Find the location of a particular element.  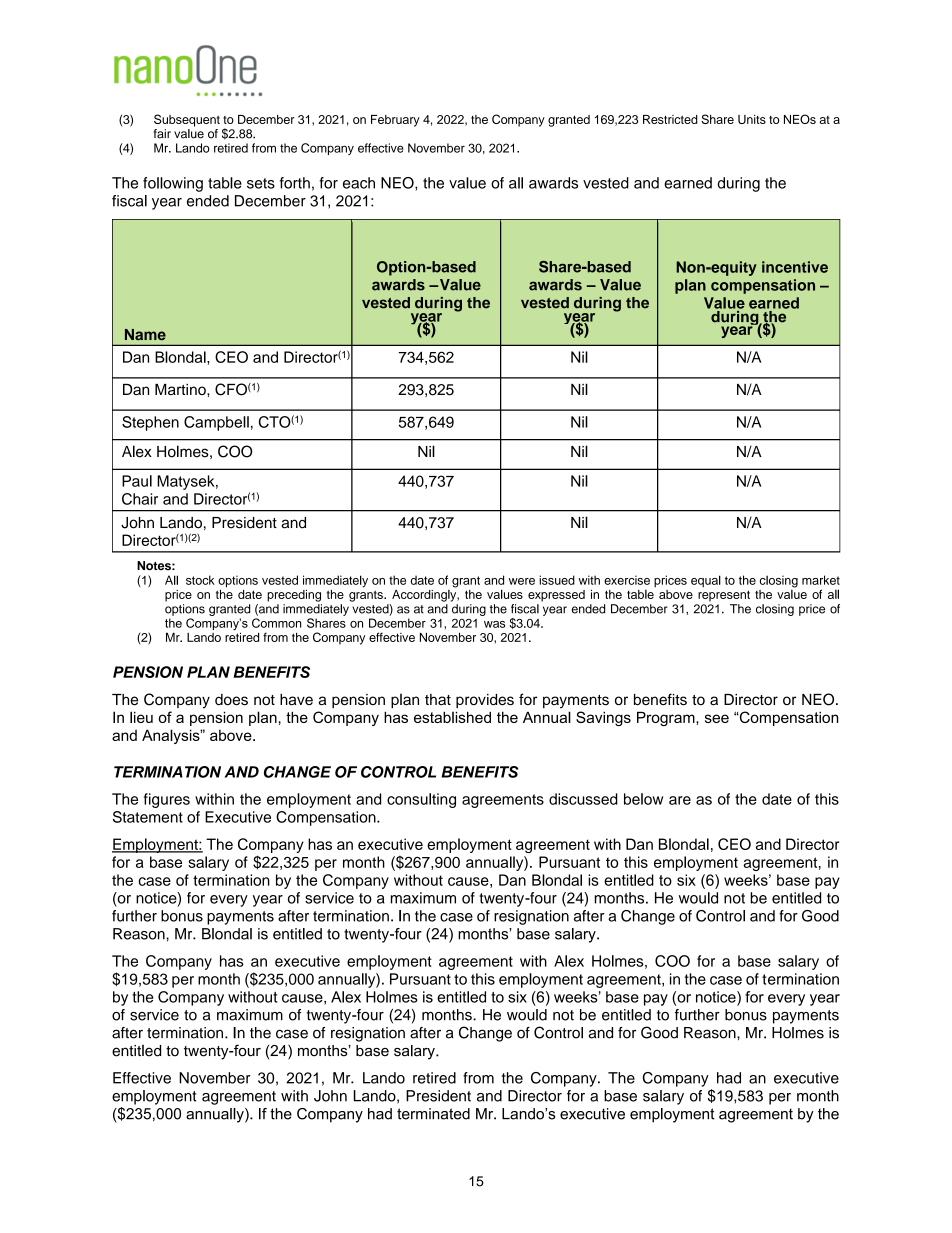

represent is located at coordinates (724, 596).
